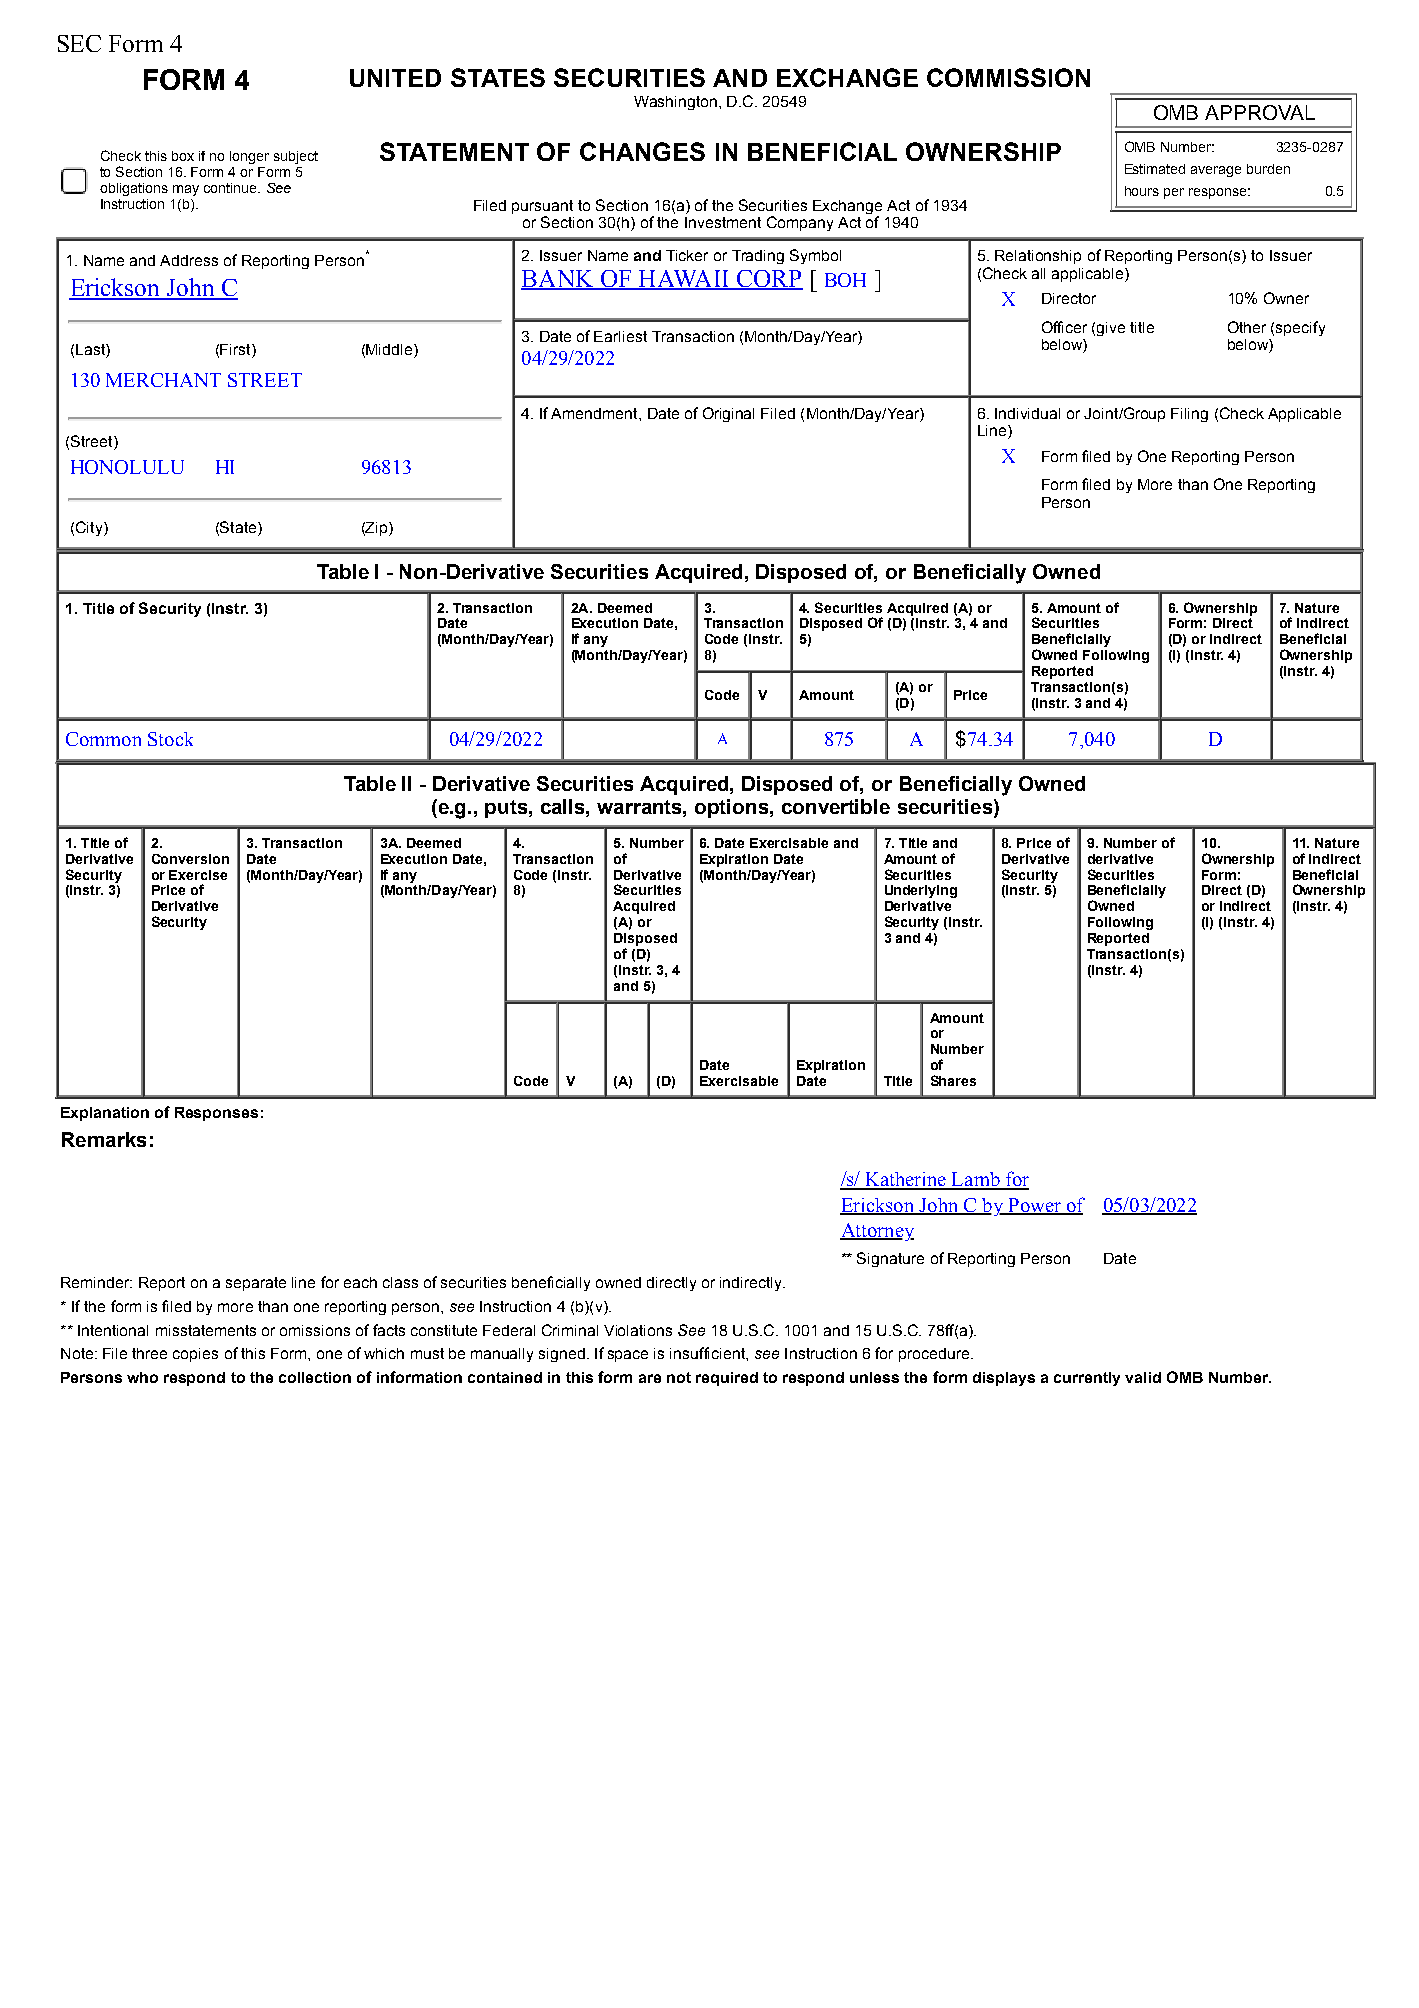  I want to click on Shares, so click(953, 1080).
